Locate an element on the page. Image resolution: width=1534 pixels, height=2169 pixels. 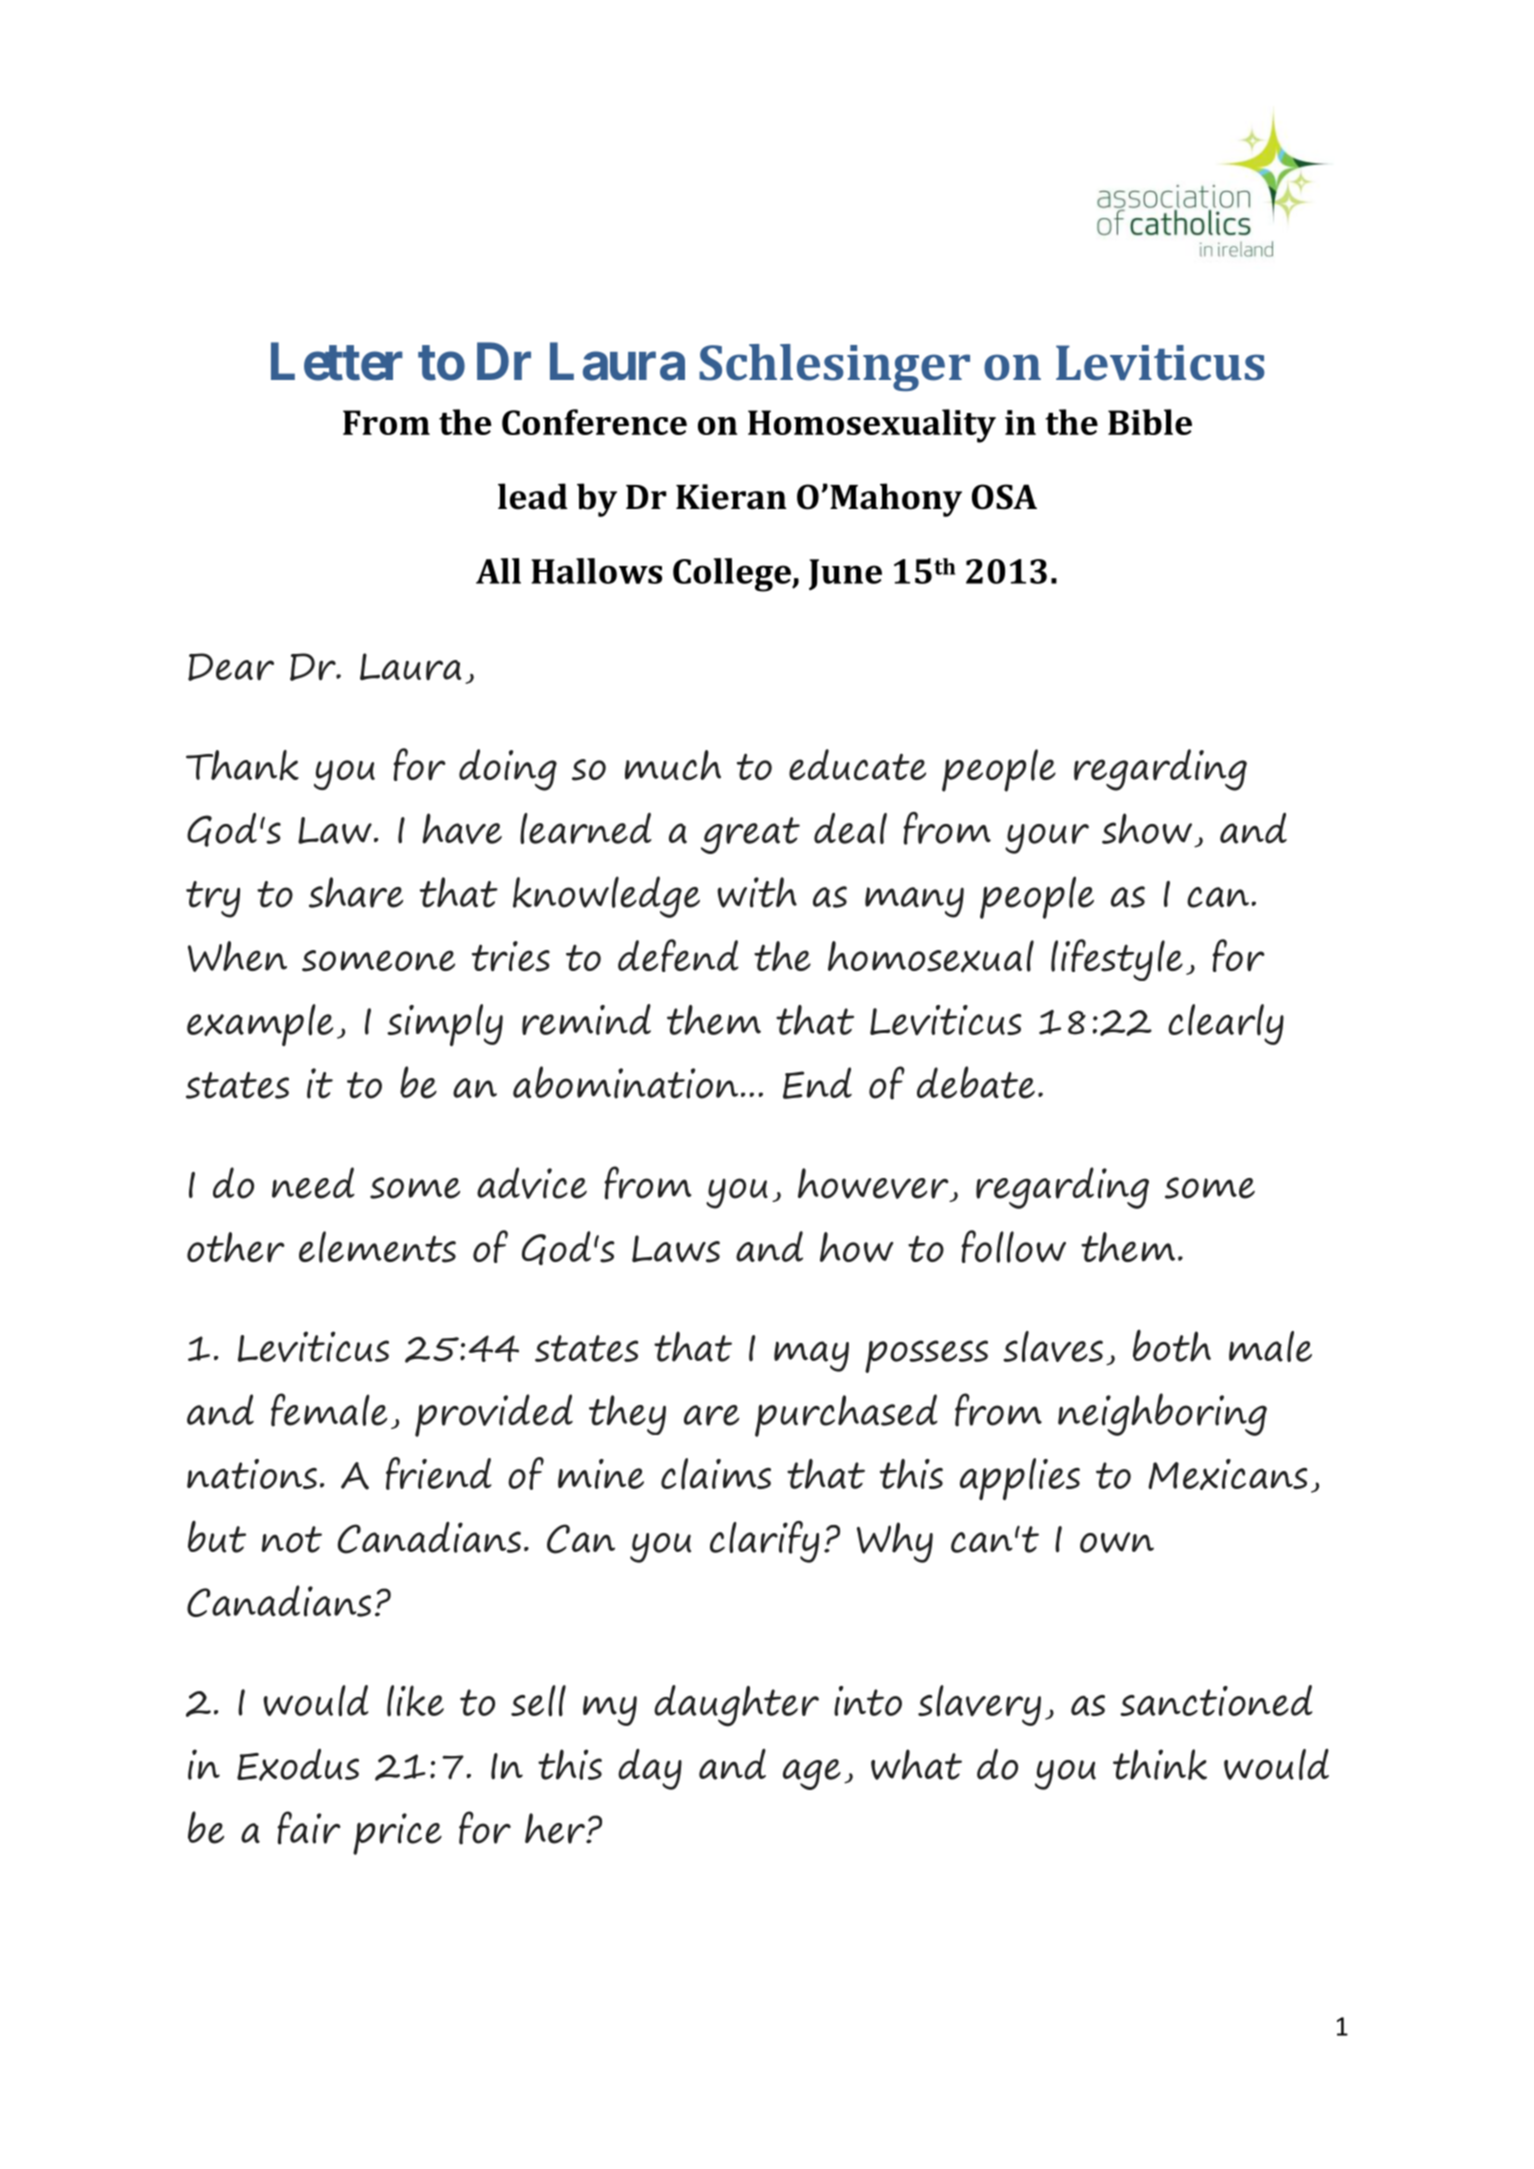
slaves is located at coordinates (1053, 1346).
